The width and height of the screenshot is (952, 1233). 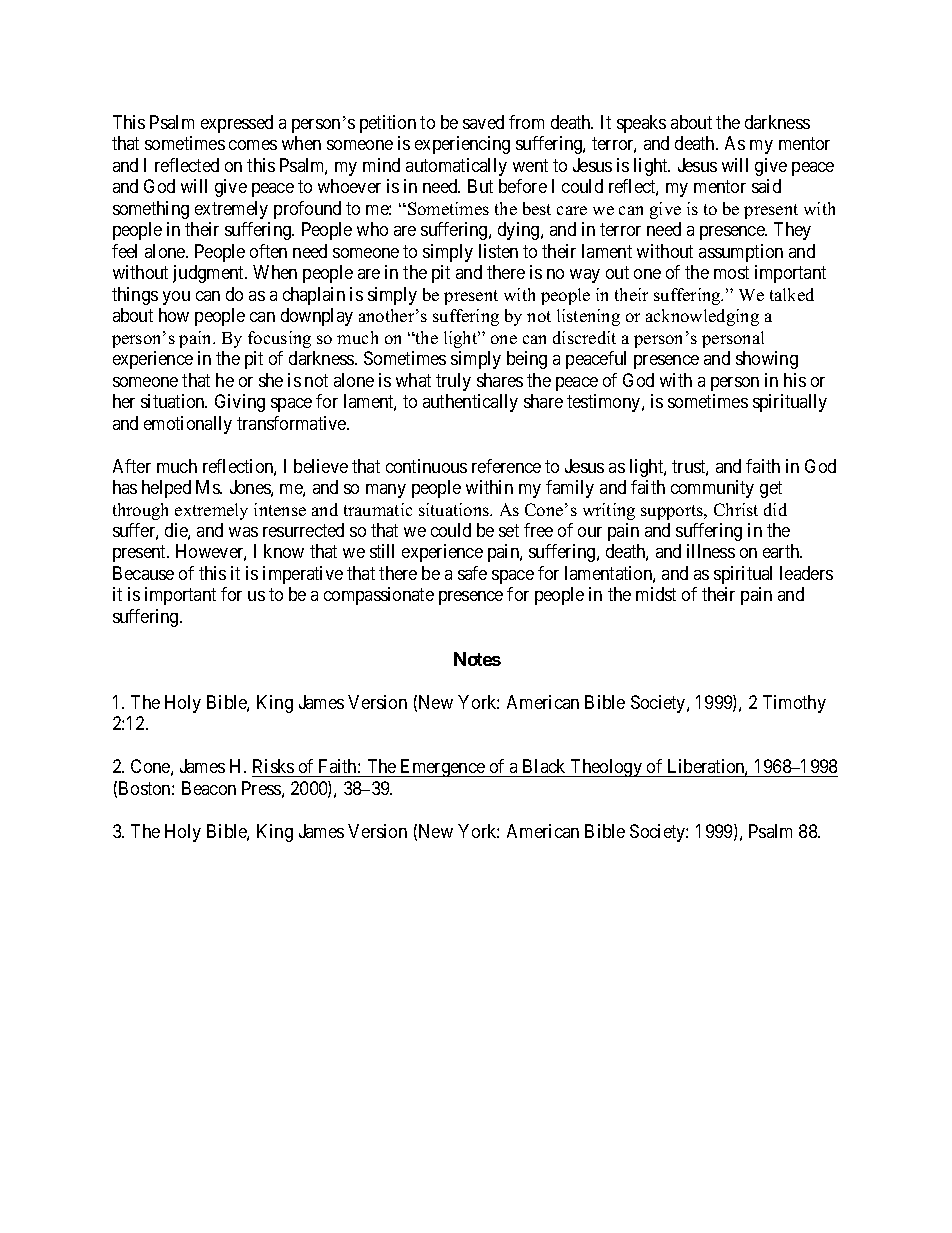 What do you see at coordinates (462, 145) in the screenshot?
I see `experiencing` at bounding box center [462, 145].
